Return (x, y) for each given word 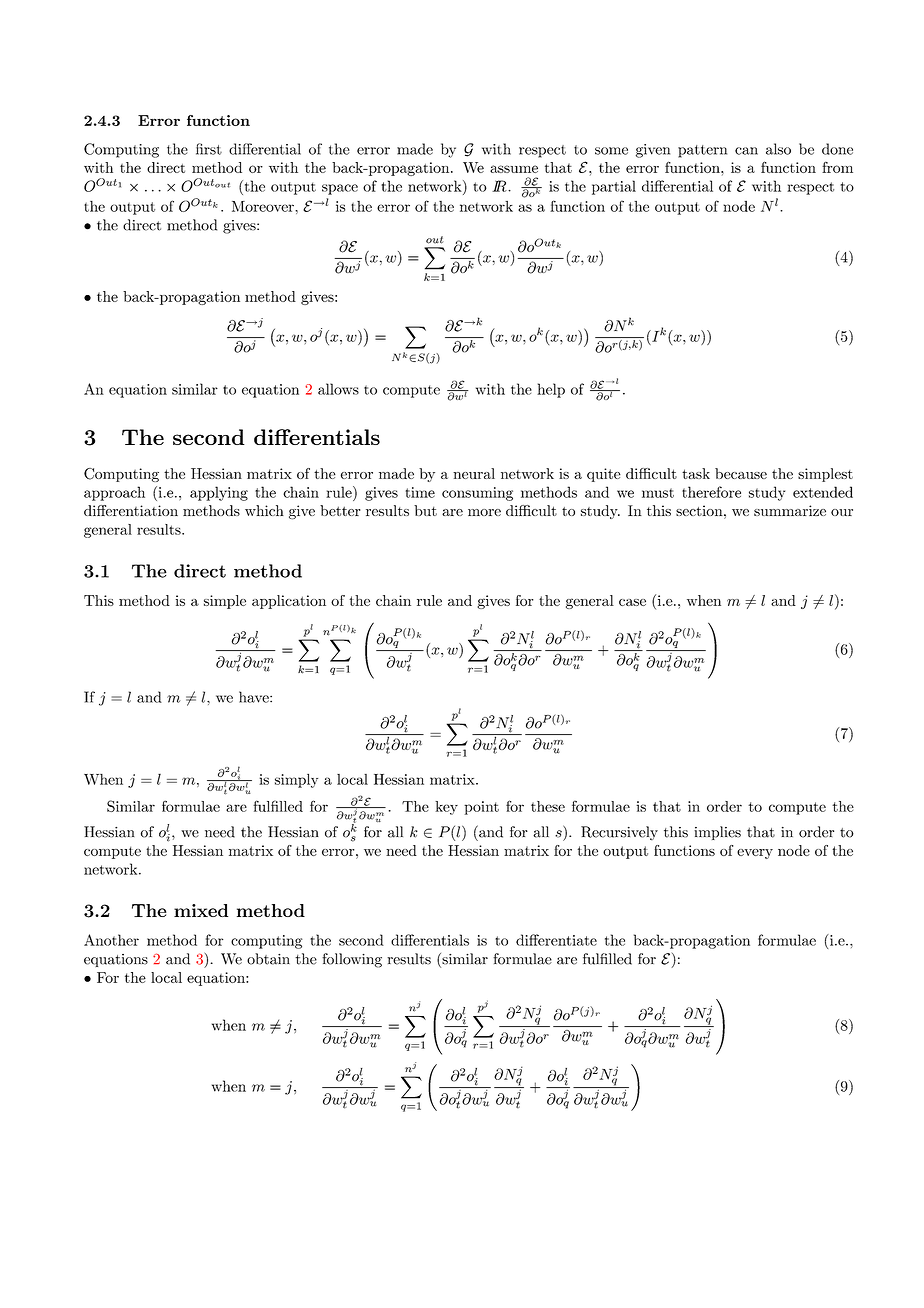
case (632, 602)
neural (474, 473)
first (209, 149)
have (255, 697)
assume (514, 169)
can (746, 151)
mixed (201, 910)
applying (219, 493)
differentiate (556, 940)
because (741, 473)
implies (717, 833)
